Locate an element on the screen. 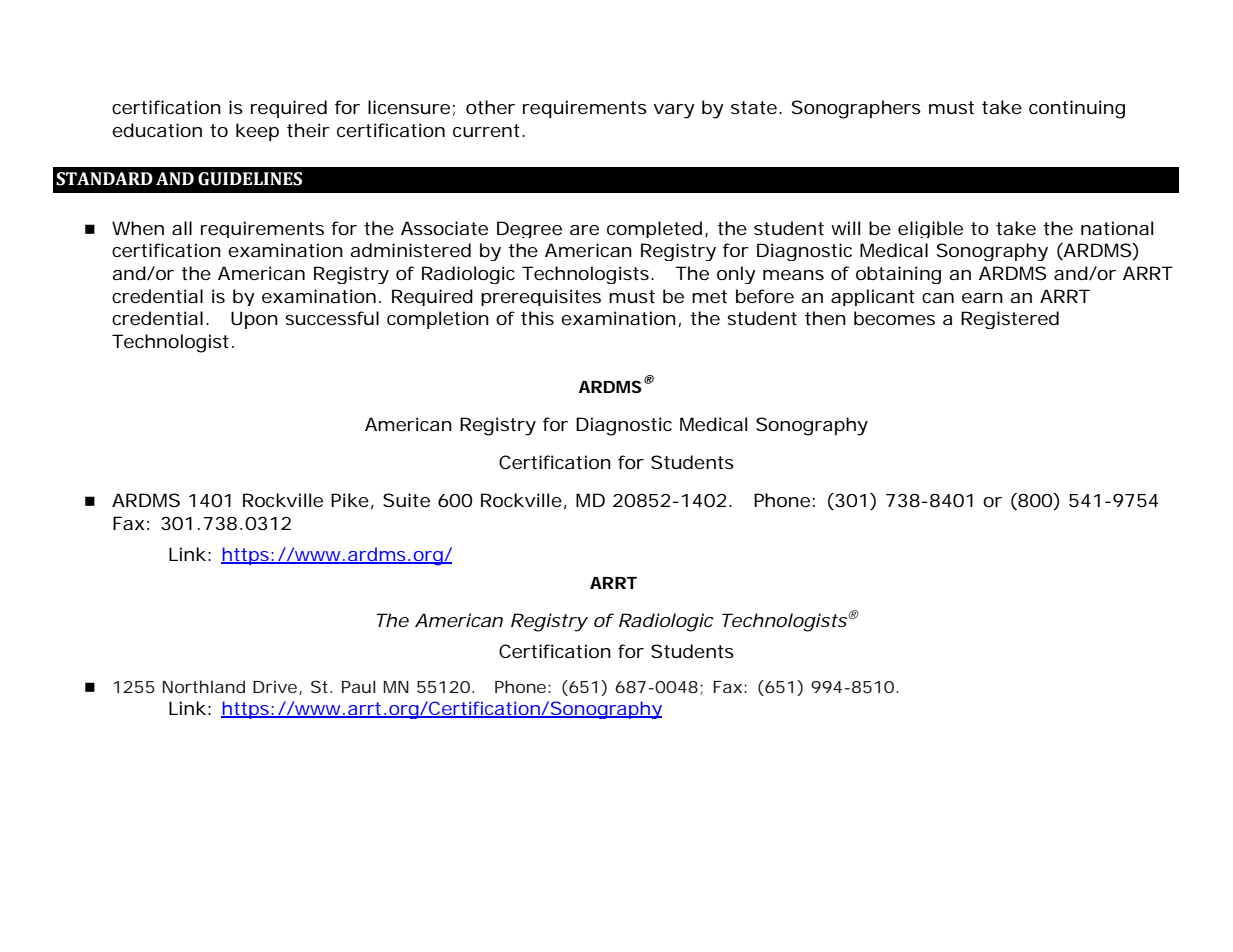 Image resolution: width=1233 pixels, height=952 pixels. Suite is located at coordinates (406, 500).
